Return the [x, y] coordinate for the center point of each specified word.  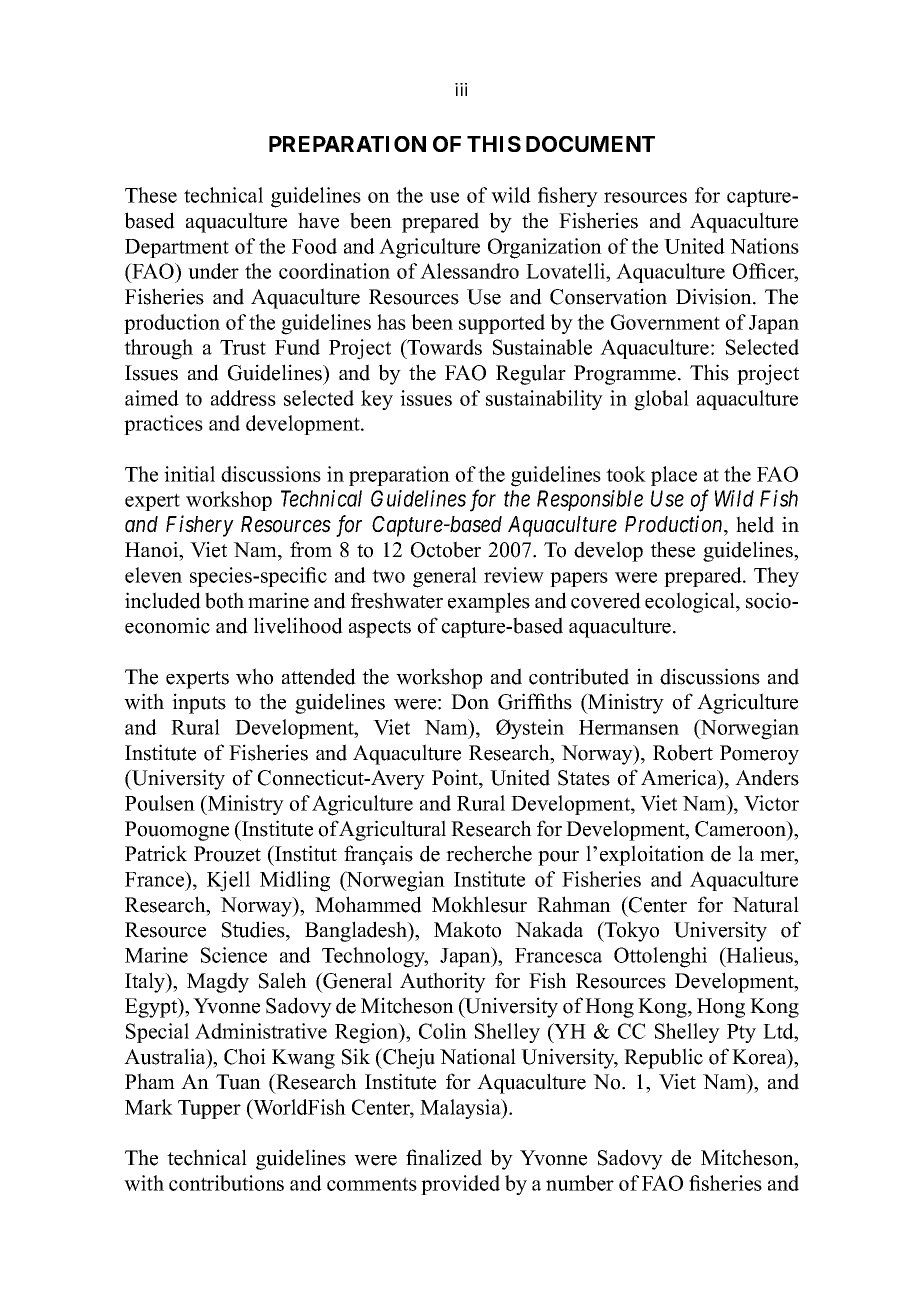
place [674, 476]
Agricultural [392, 830]
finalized [444, 1157]
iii [461, 89]
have [318, 220]
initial [189, 474]
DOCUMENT [590, 144]
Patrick [156, 853]
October [446, 549]
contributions [226, 1183]
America [680, 777]
